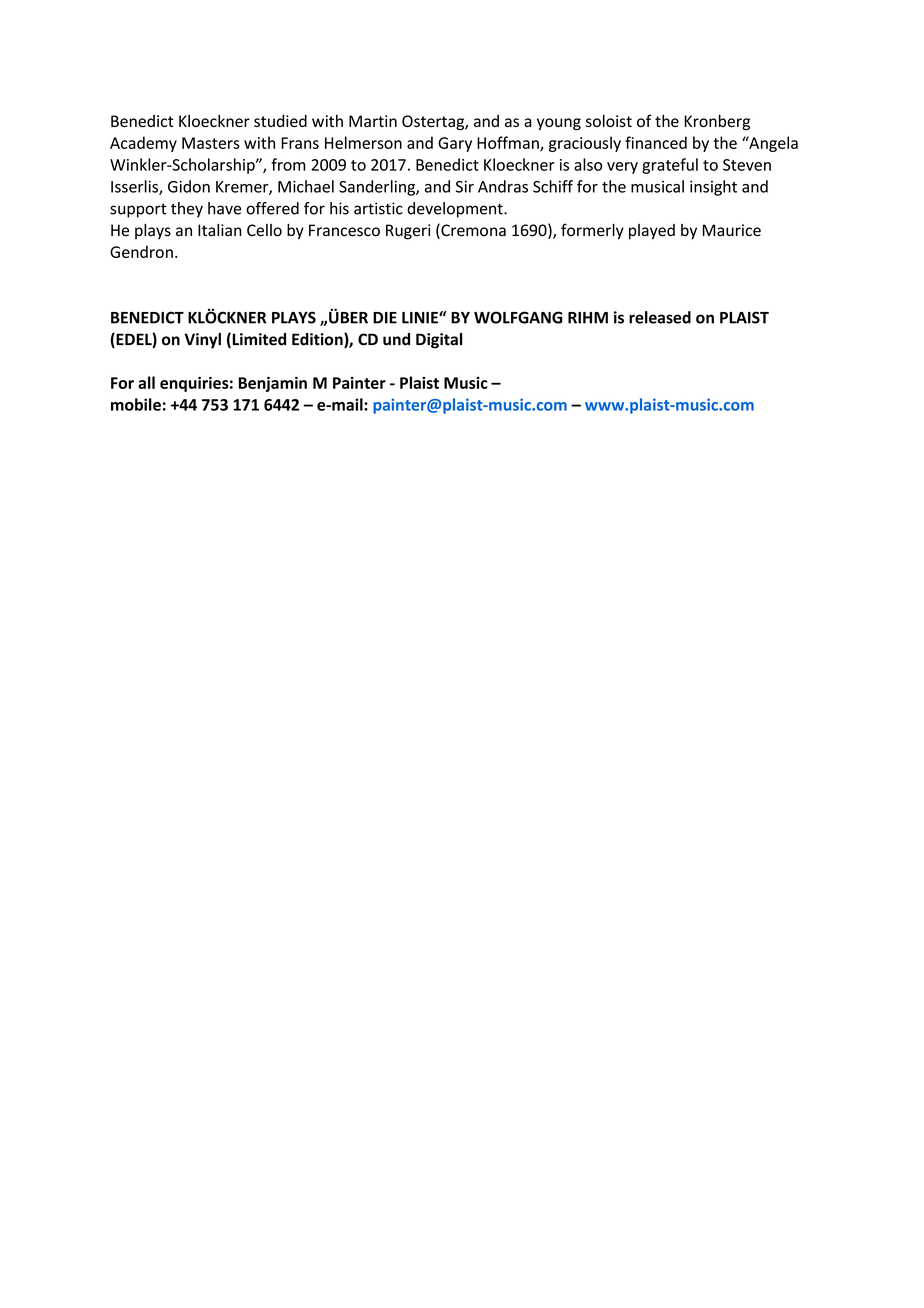 The height and width of the page is (1308, 924). What do you see at coordinates (652, 232) in the page?
I see `played` at bounding box center [652, 232].
